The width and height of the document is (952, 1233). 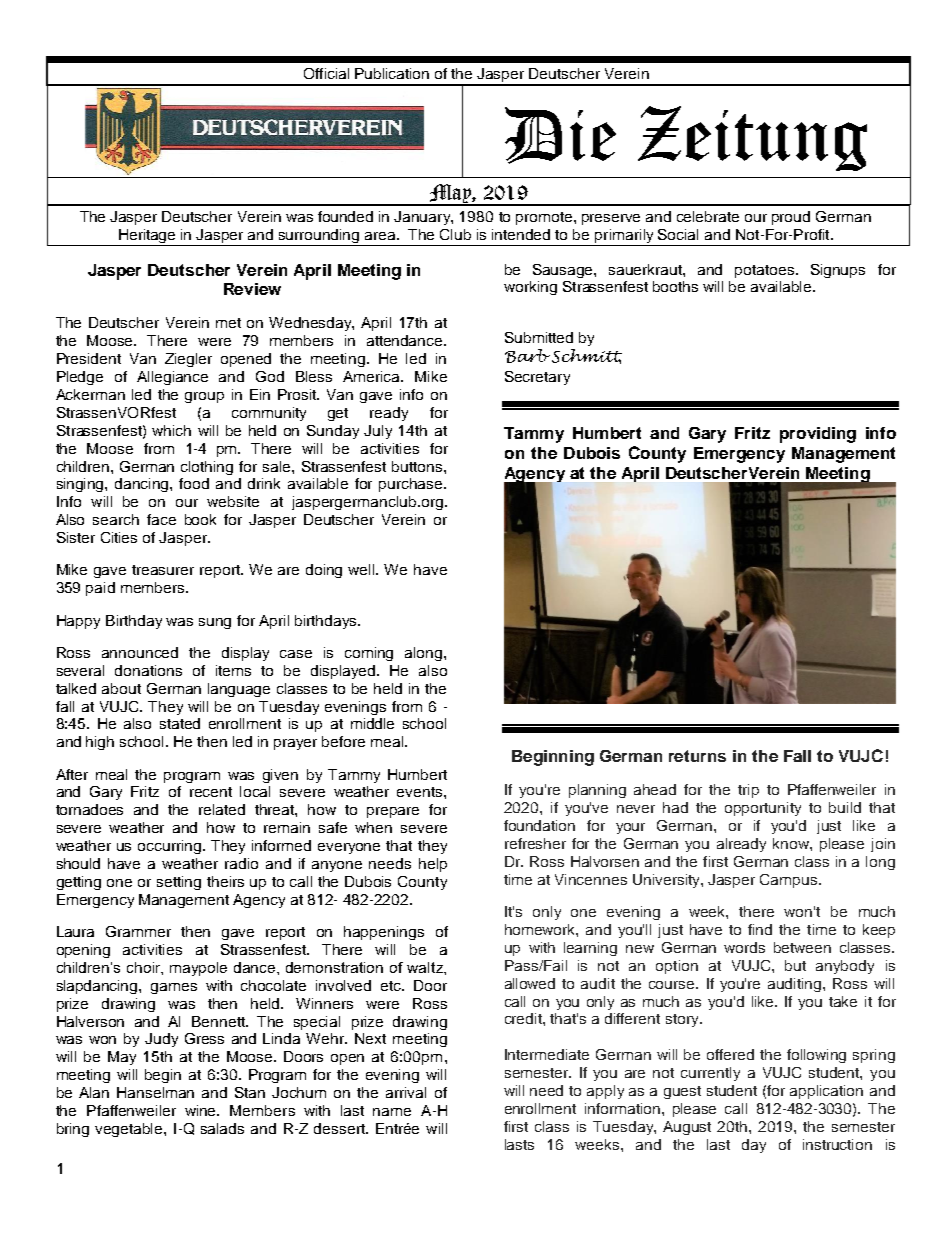 What do you see at coordinates (748, 791) in the document?
I see `trip` at bounding box center [748, 791].
